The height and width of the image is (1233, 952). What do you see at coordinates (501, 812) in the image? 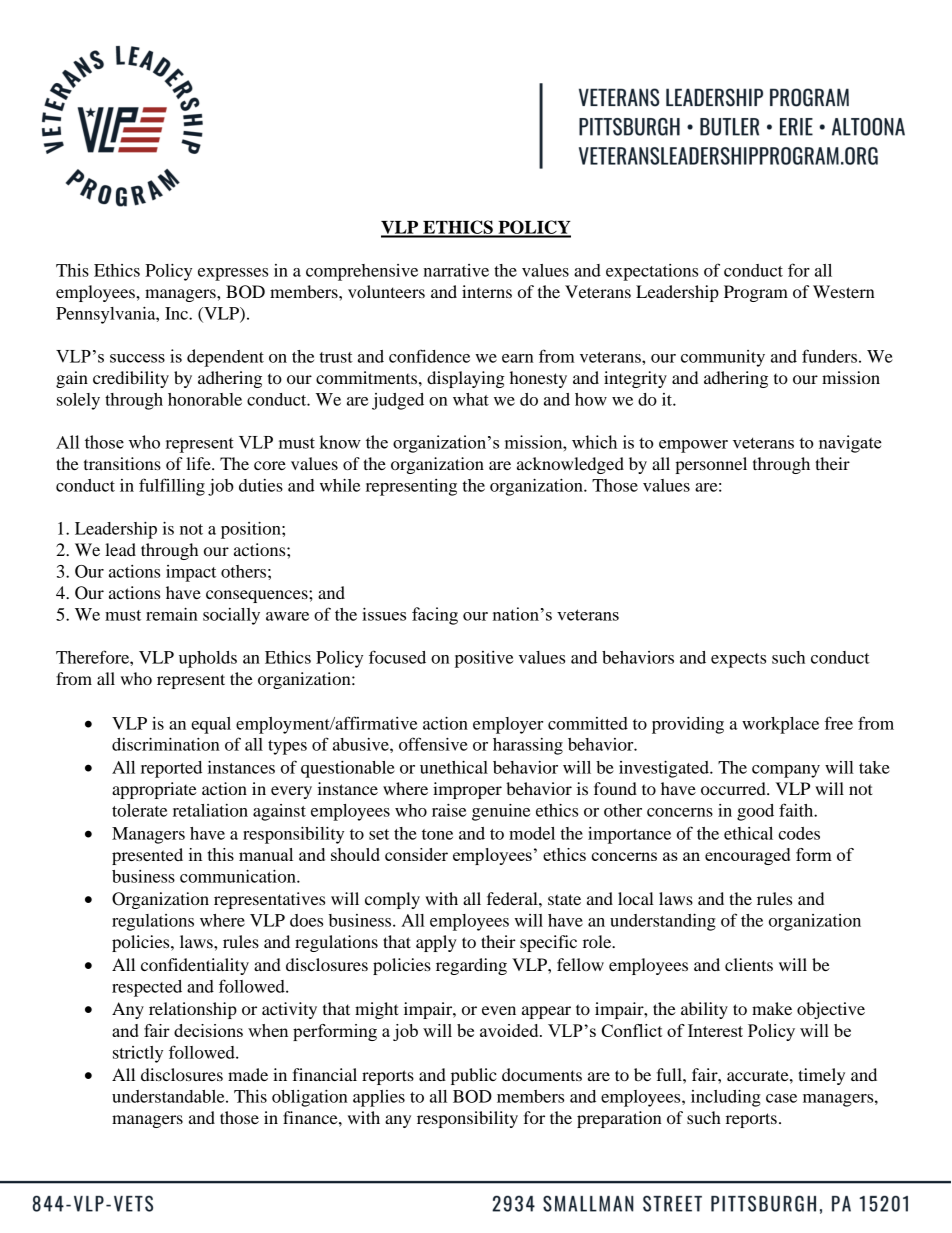
I see `genuine` at bounding box center [501, 812].
